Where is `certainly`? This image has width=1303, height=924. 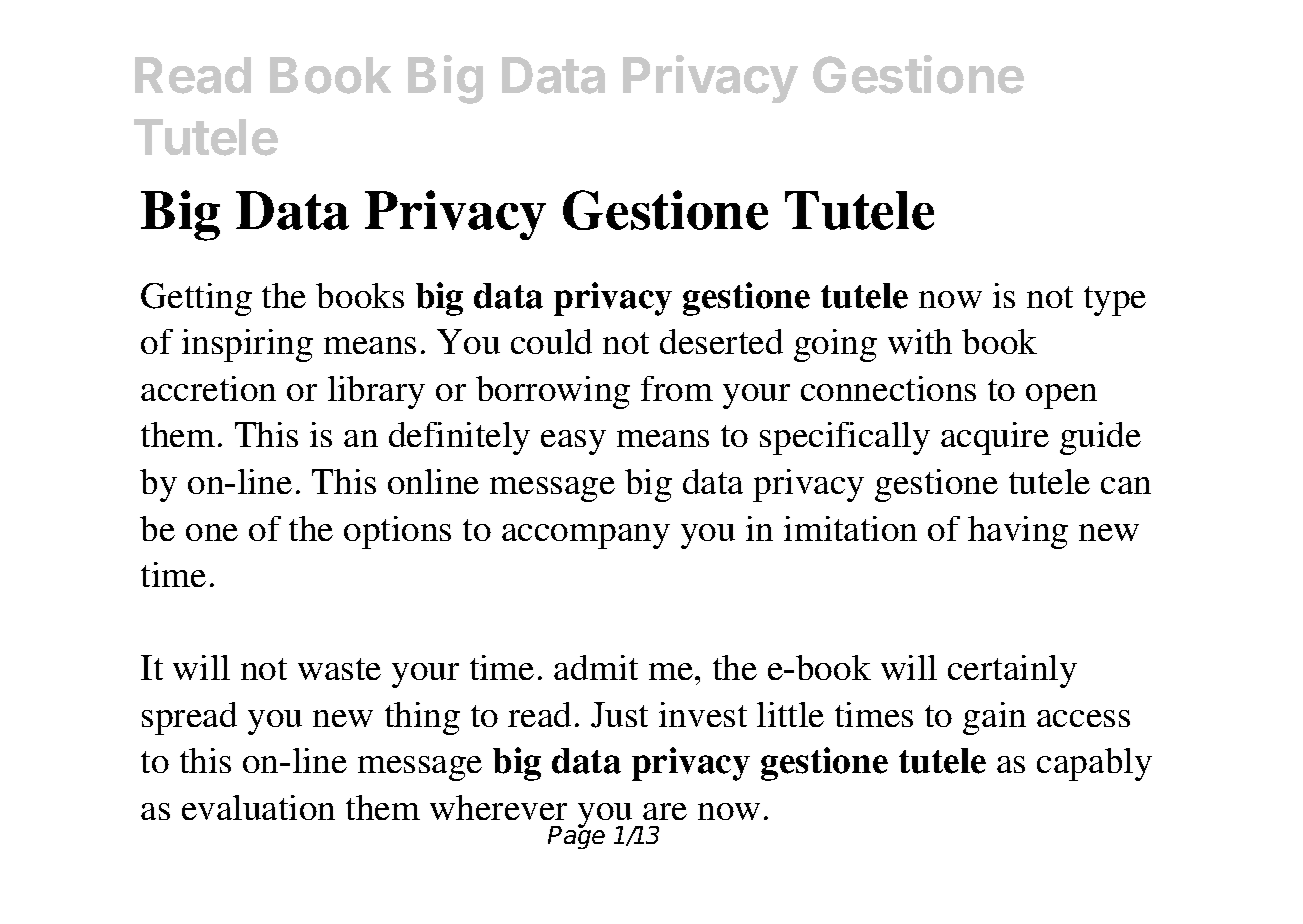
certainly is located at coordinates (1012, 671).
